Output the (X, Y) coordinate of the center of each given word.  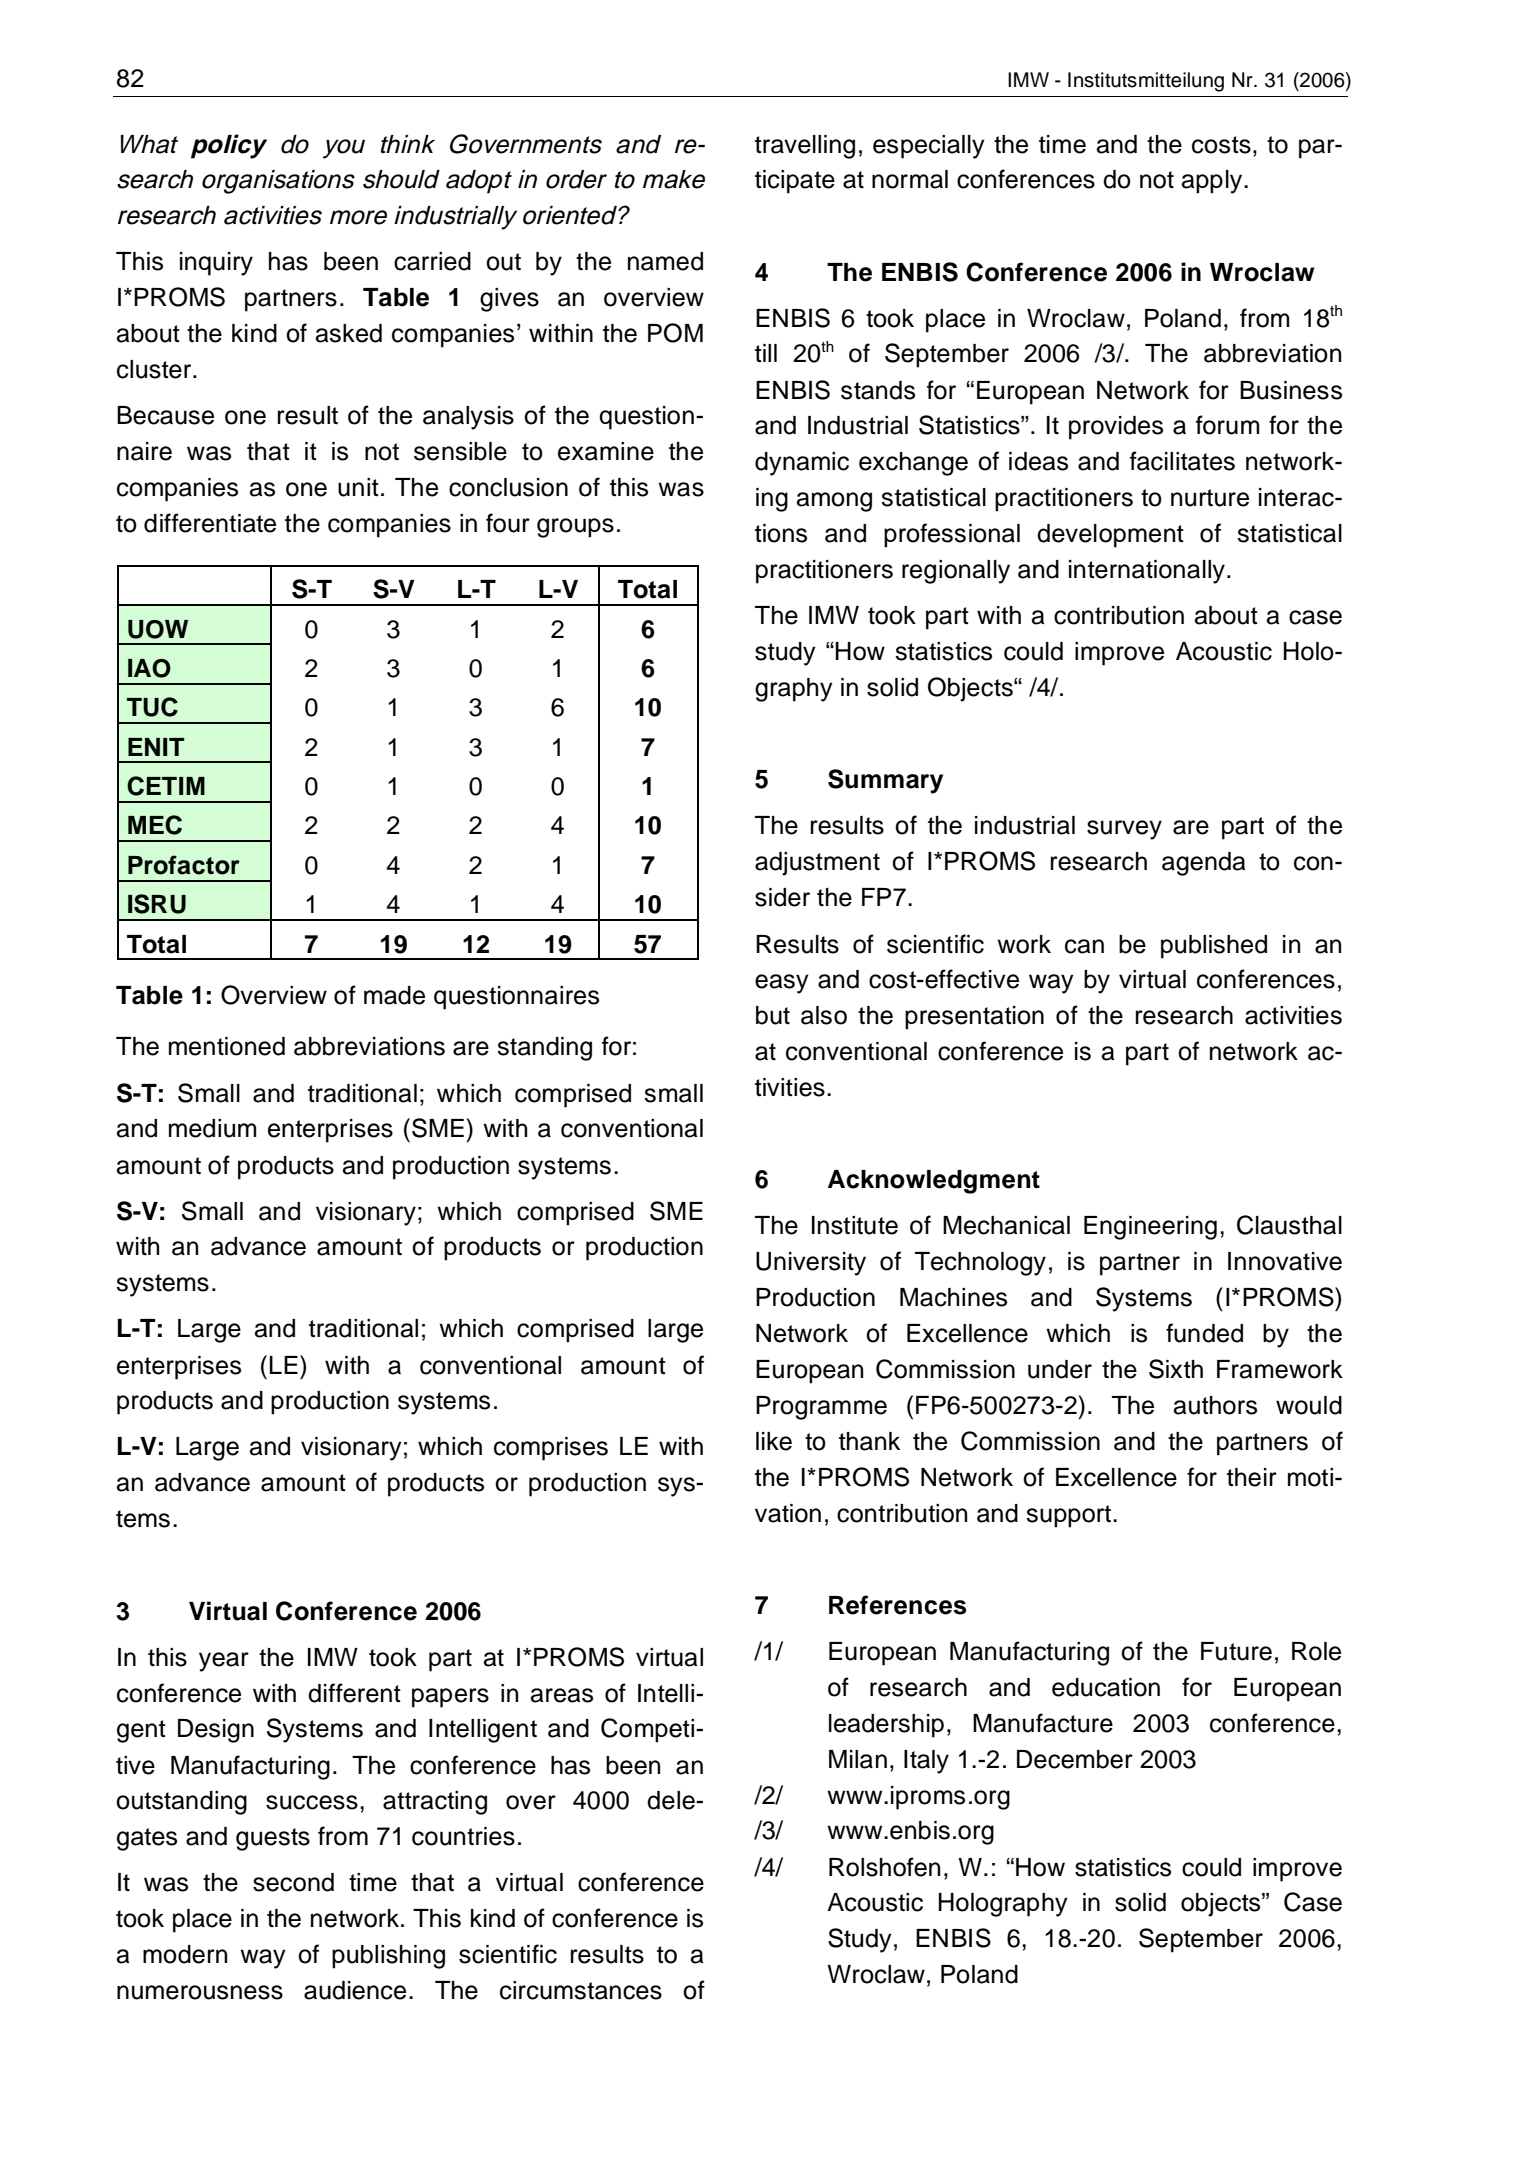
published (1214, 947)
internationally (1147, 572)
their (1252, 1477)
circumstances (581, 1990)
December (1075, 1759)
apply (1213, 182)
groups (575, 528)
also (824, 1015)
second (293, 1882)
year (224, 1662)
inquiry (216, 264)
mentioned (227, 1046)
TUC (152, 707)
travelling (805, 147)
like (774, 1441)
